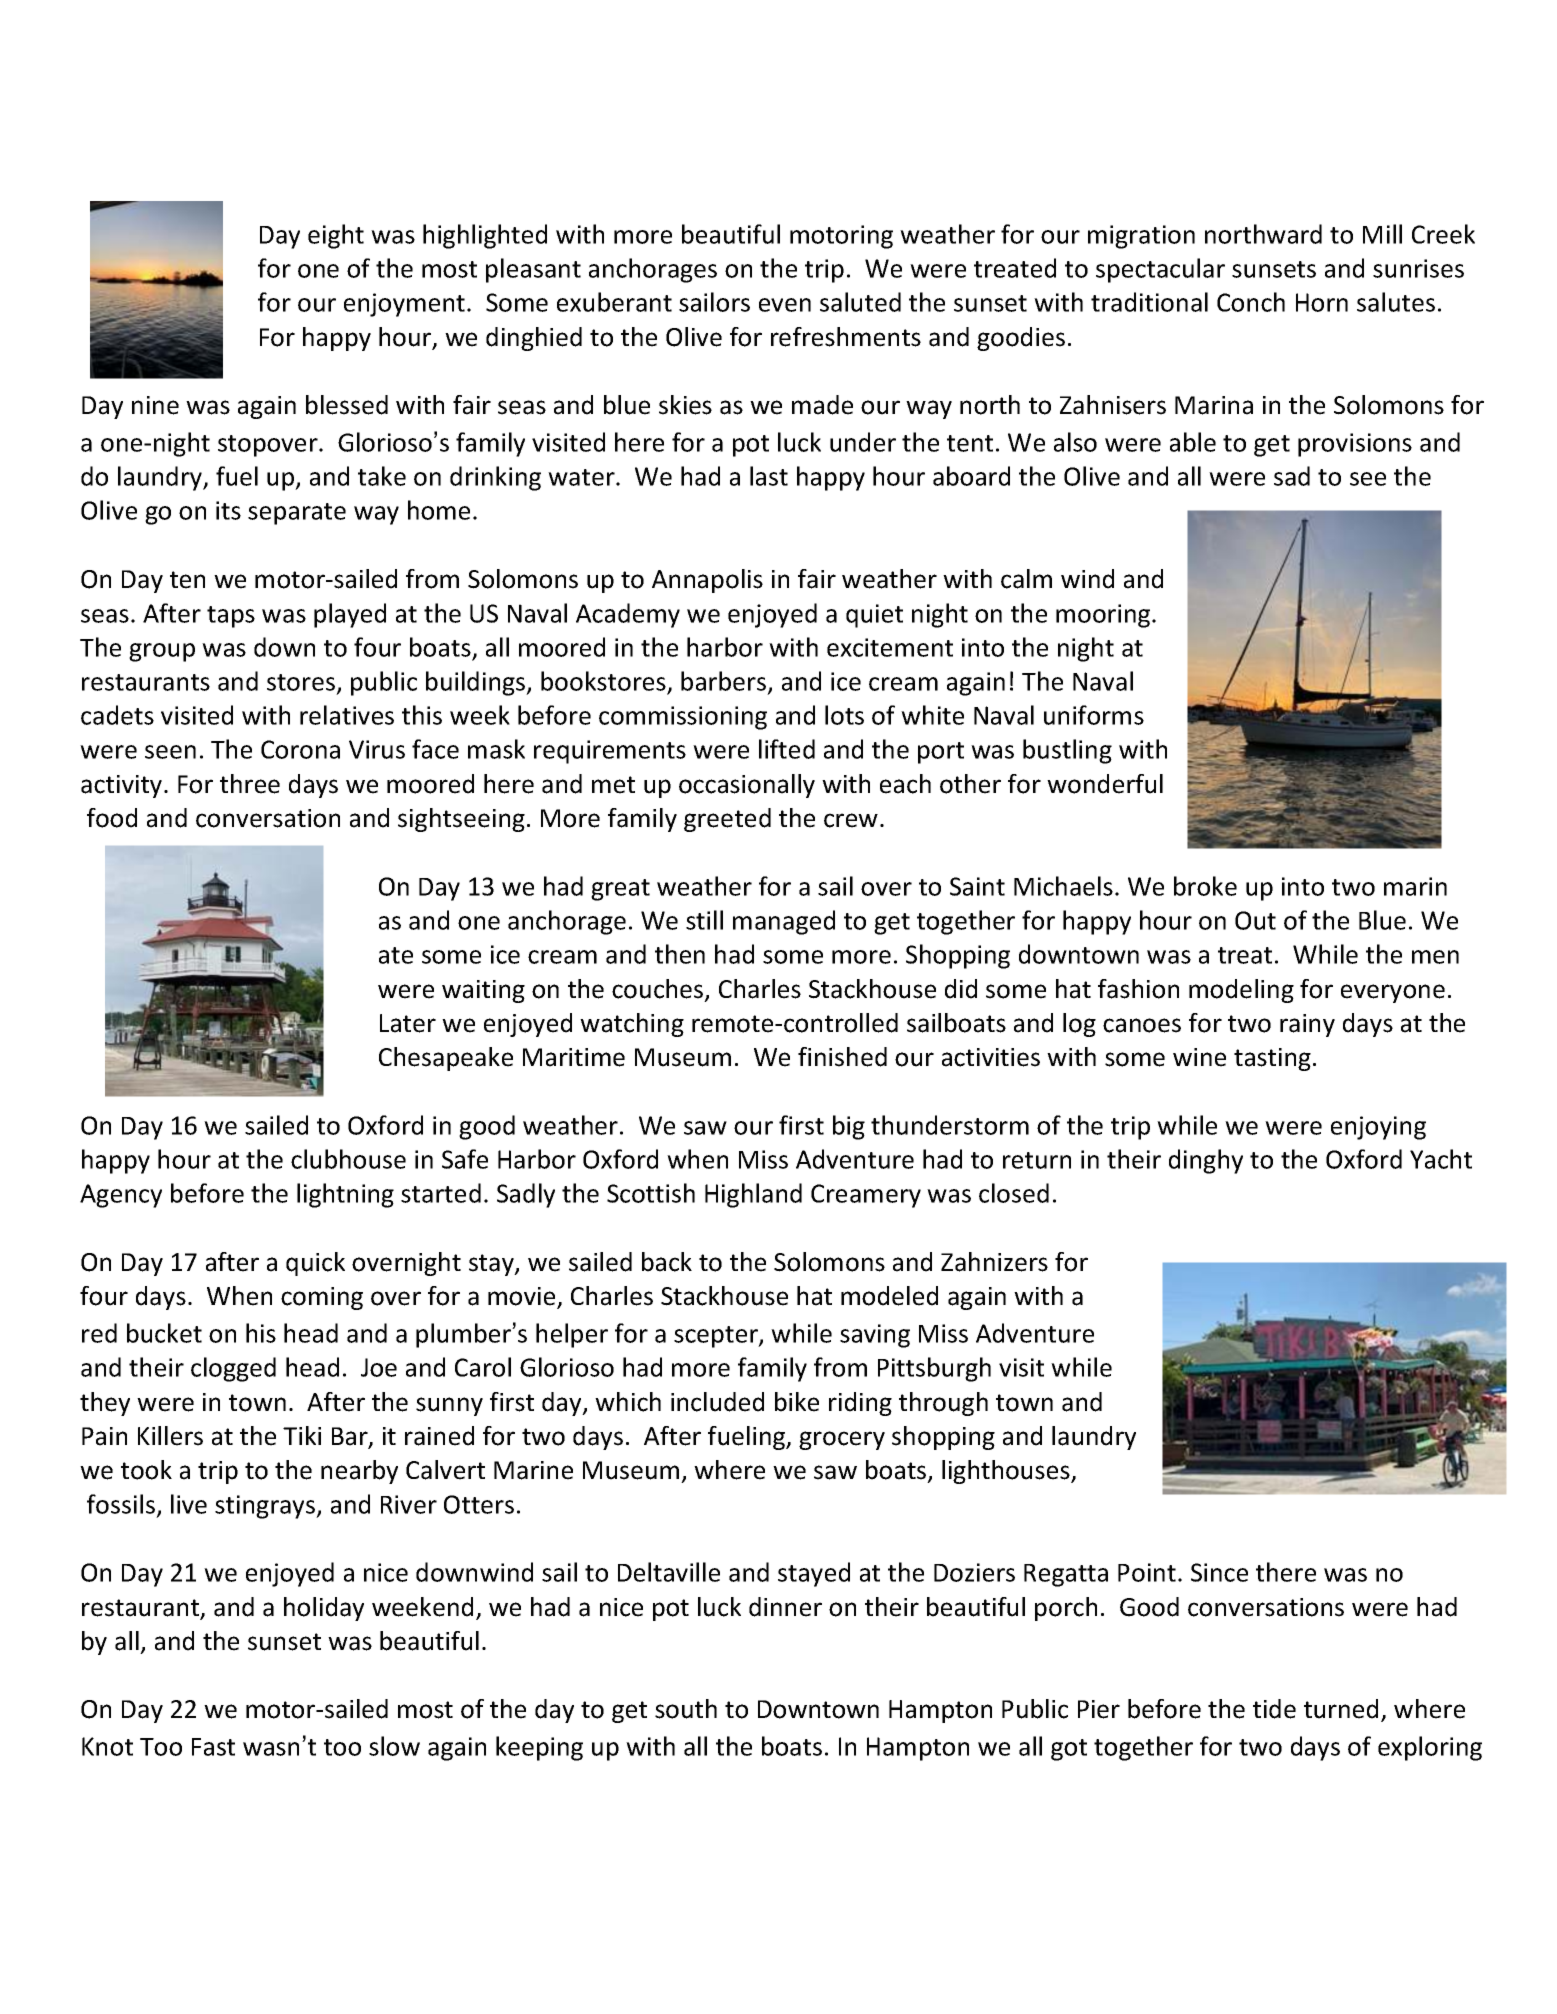 The width and height of the screenshot is (1557, 2014). What do you see at coordinates (408, 1023) in the screenshot?
I see `Later` at bounding box center [408, 1023].
